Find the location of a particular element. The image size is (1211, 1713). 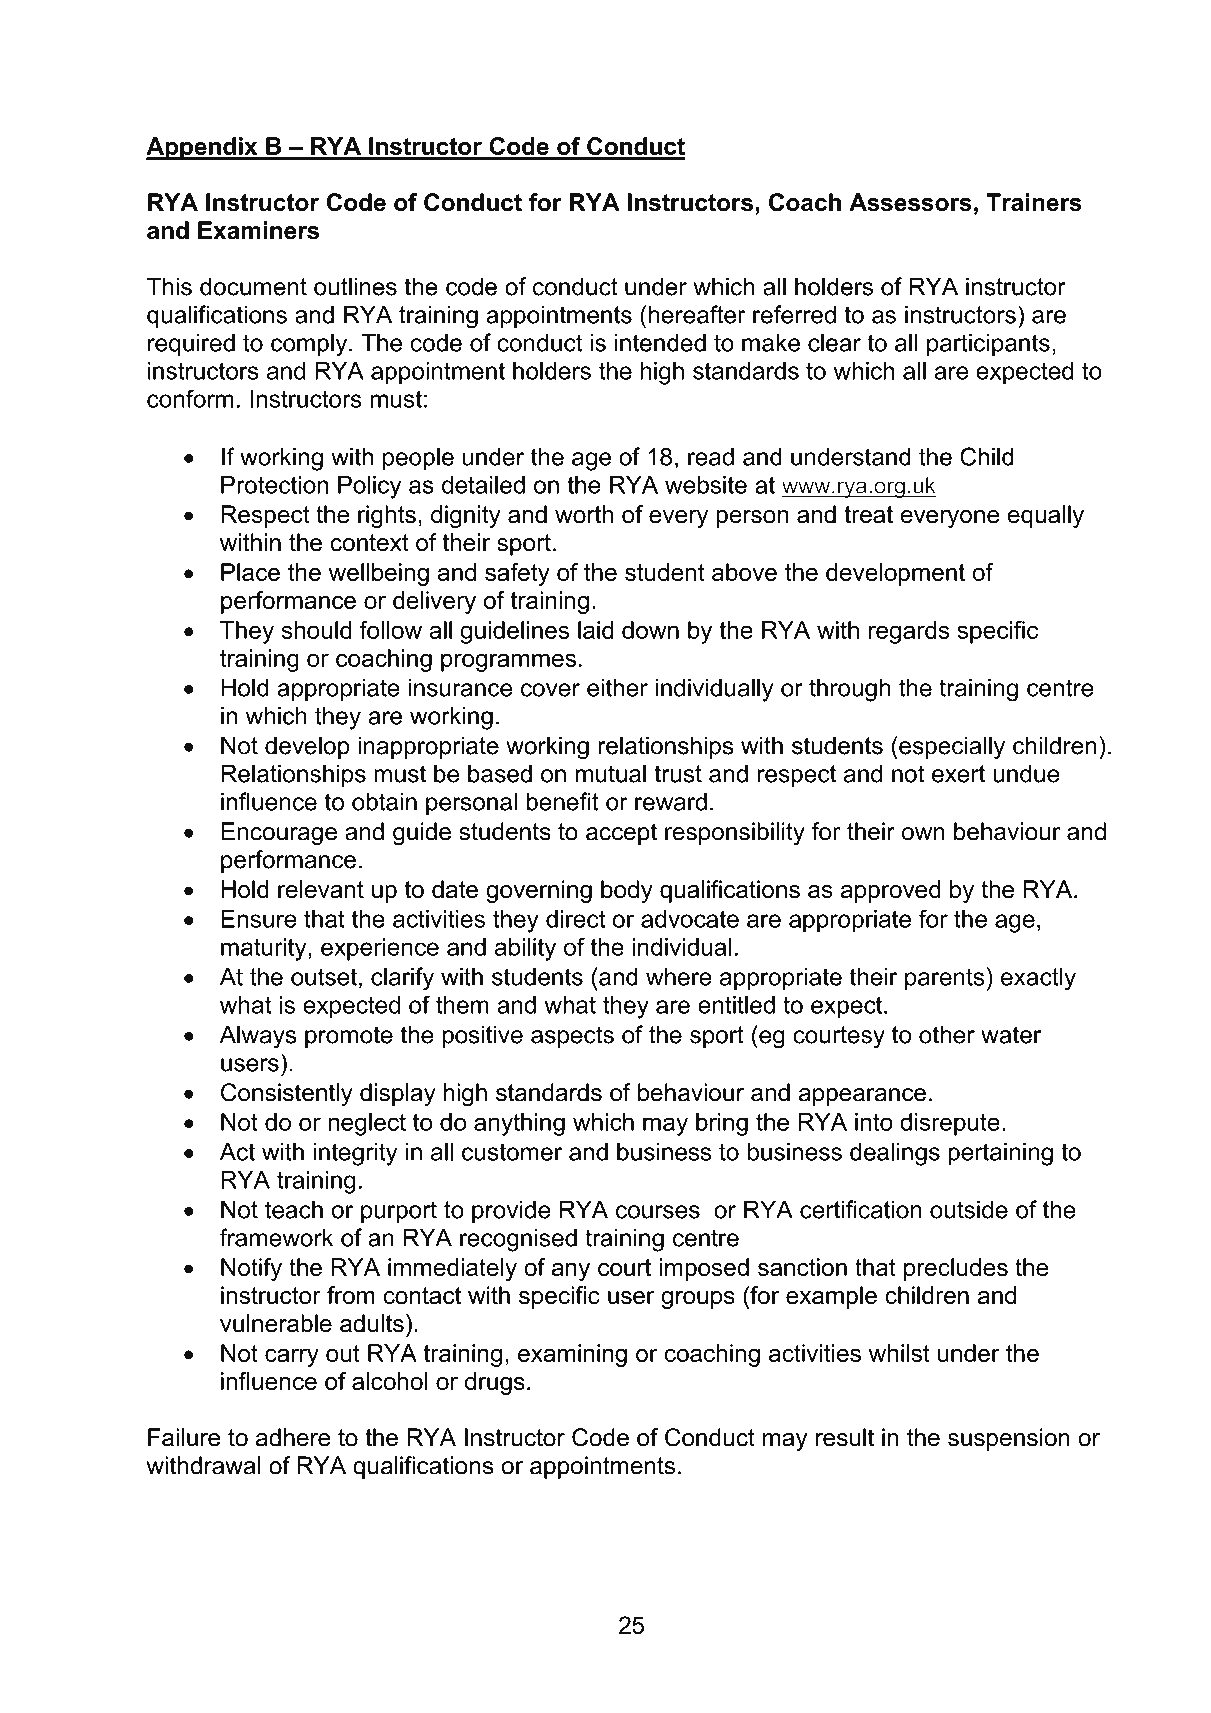

Examiners is located at coordinates (258, 230).
